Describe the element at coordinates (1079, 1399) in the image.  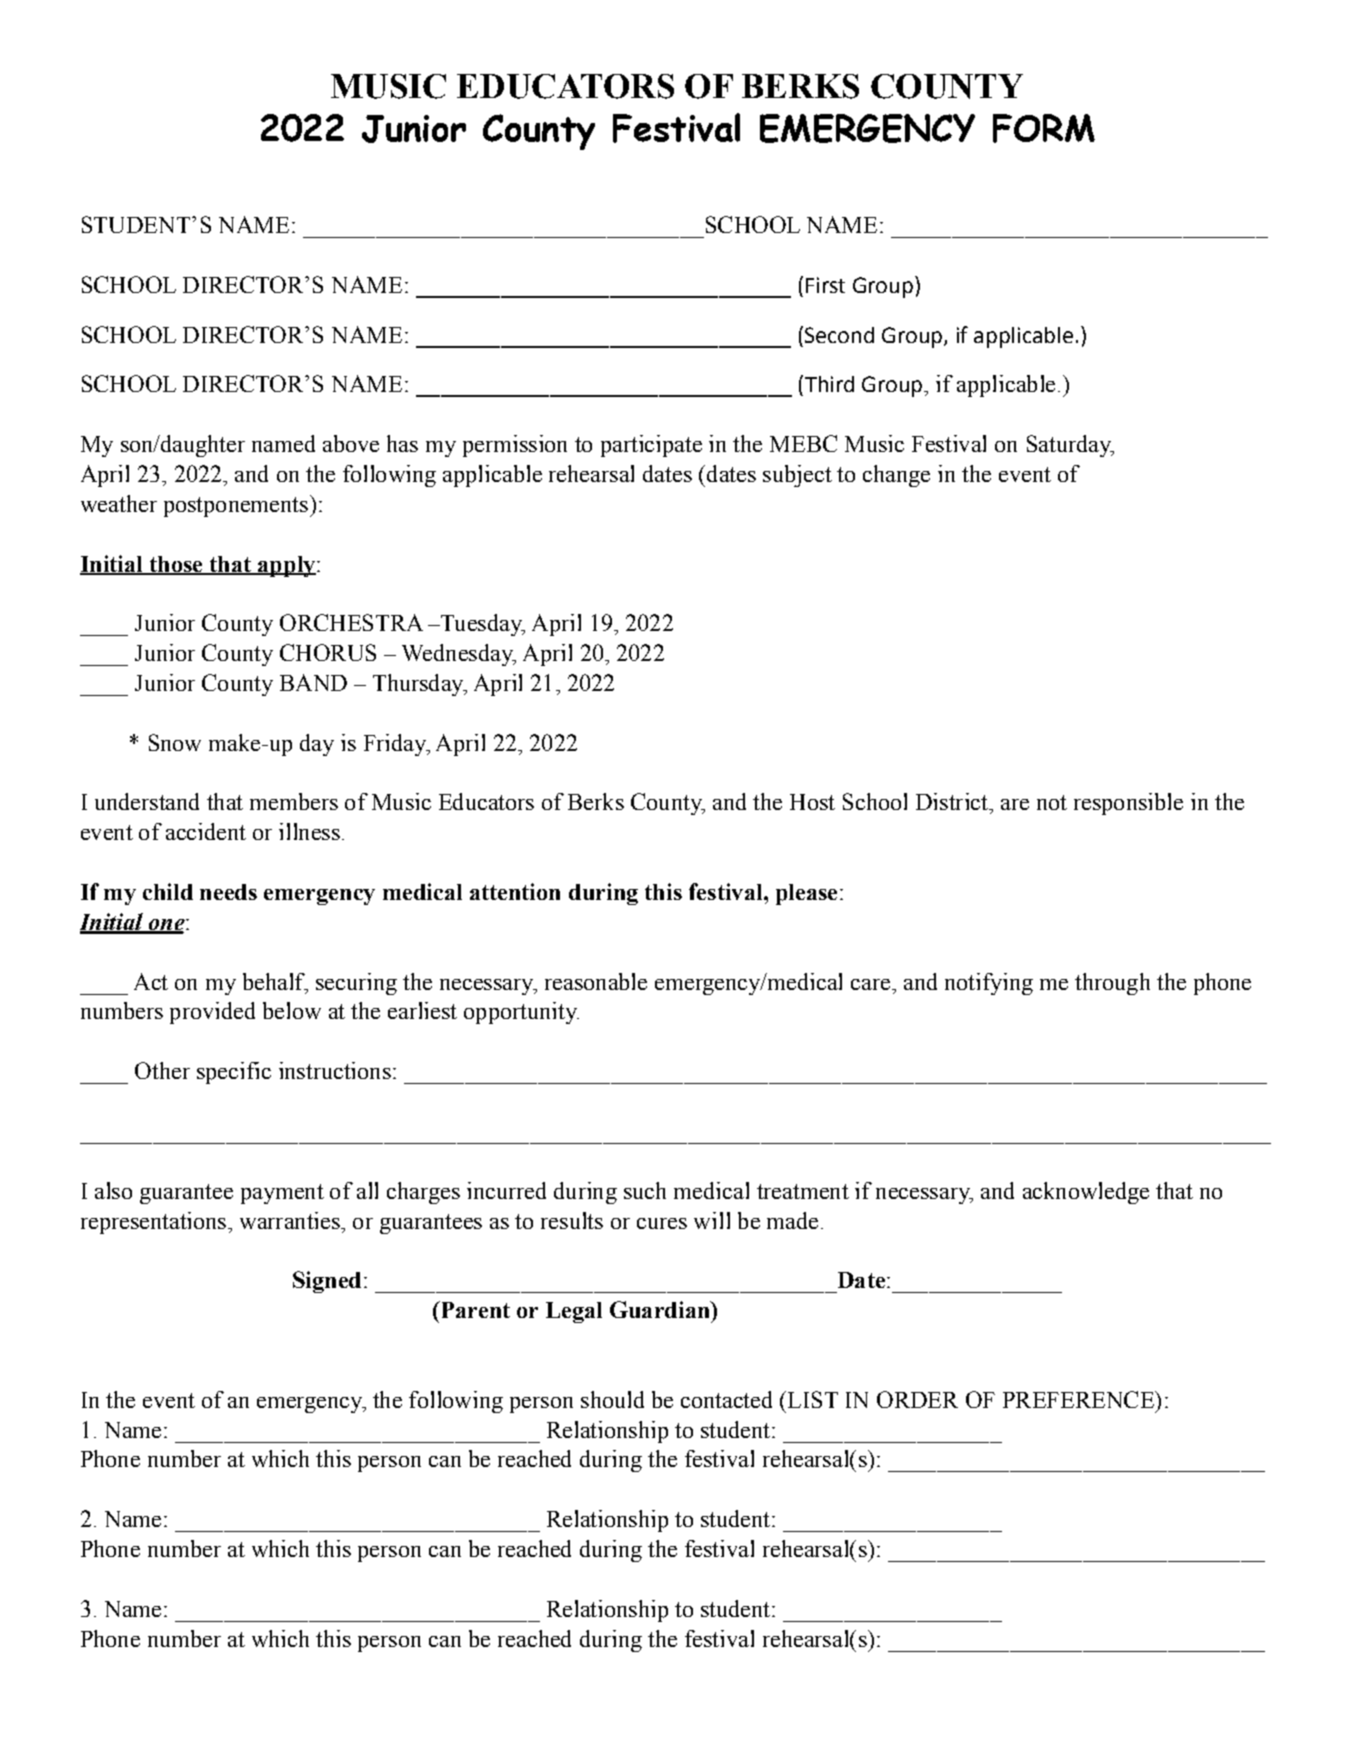
I see `PREFERENCE` at that location.
